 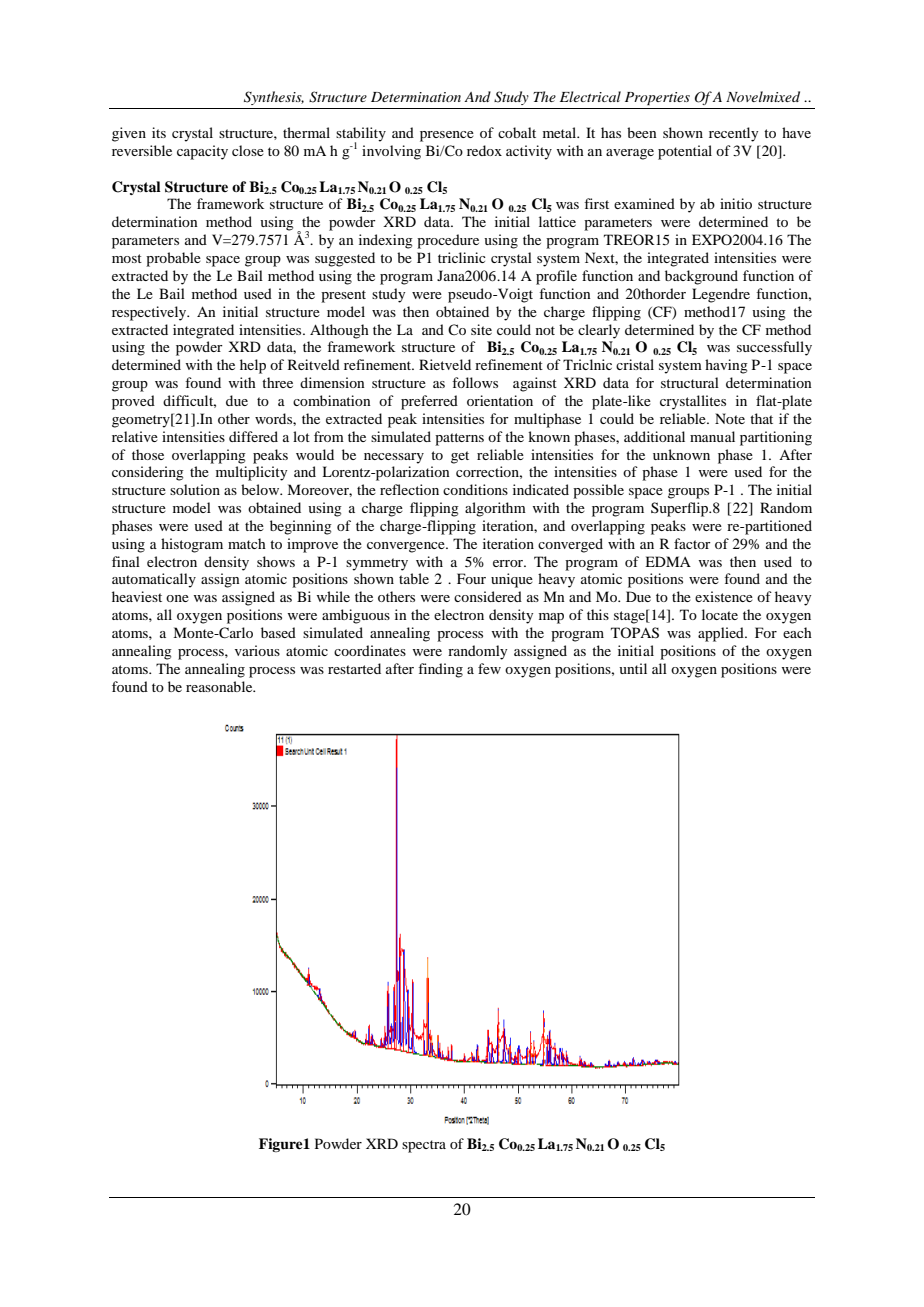 I want to click on spectra, so click(x=424, y=1146).
